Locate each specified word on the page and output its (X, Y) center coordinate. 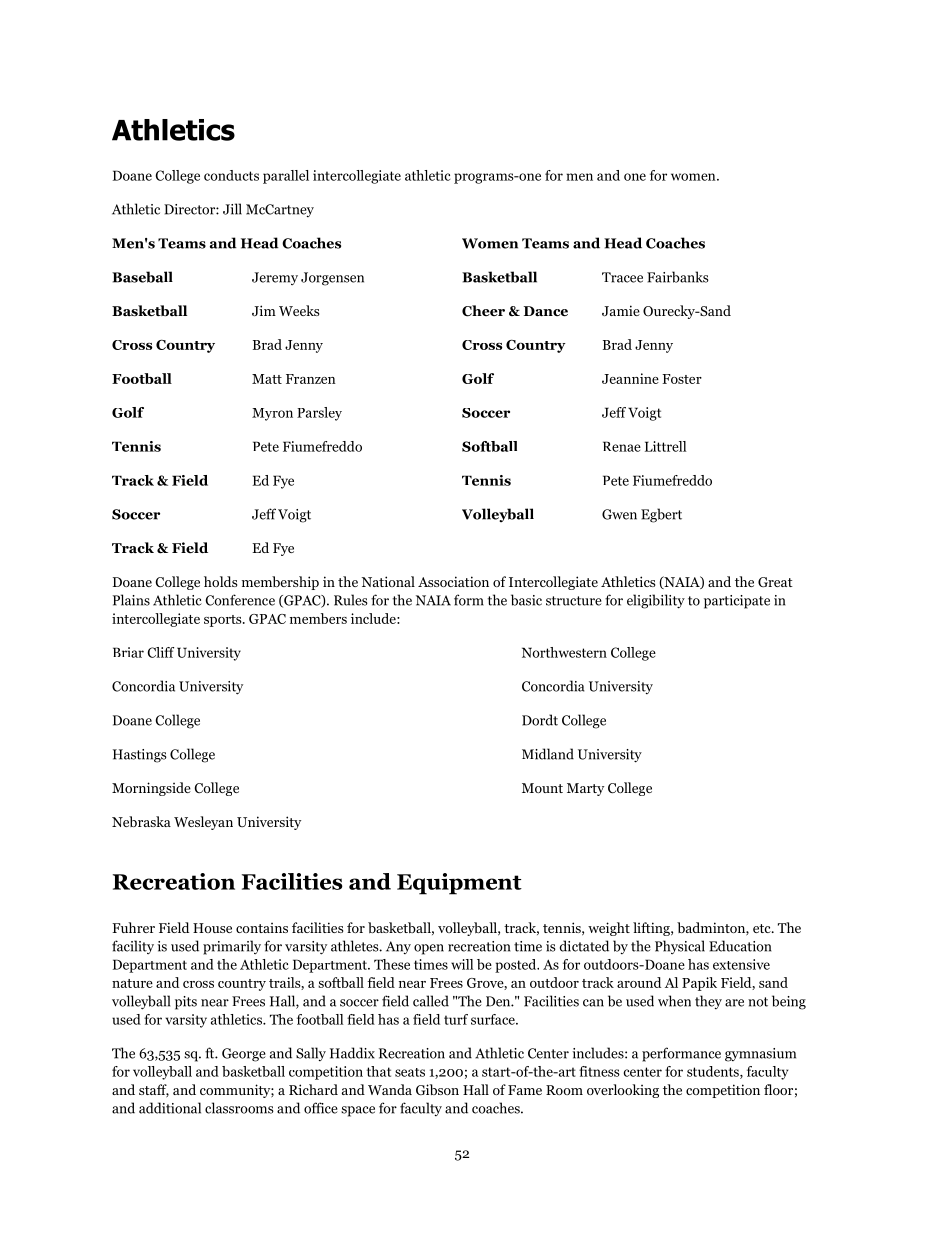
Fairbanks (678, 277)
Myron (272, 414)
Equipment (459, 884)
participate (737, 602)
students (714, 1072)
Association (453, 581)
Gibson (437, 1089)
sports (224, 621)
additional (170, 1108)
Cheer (483, 311)
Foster (682, 379)
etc (763, 928)
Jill (232, 209)
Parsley (319, 414)
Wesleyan (203, 823)
